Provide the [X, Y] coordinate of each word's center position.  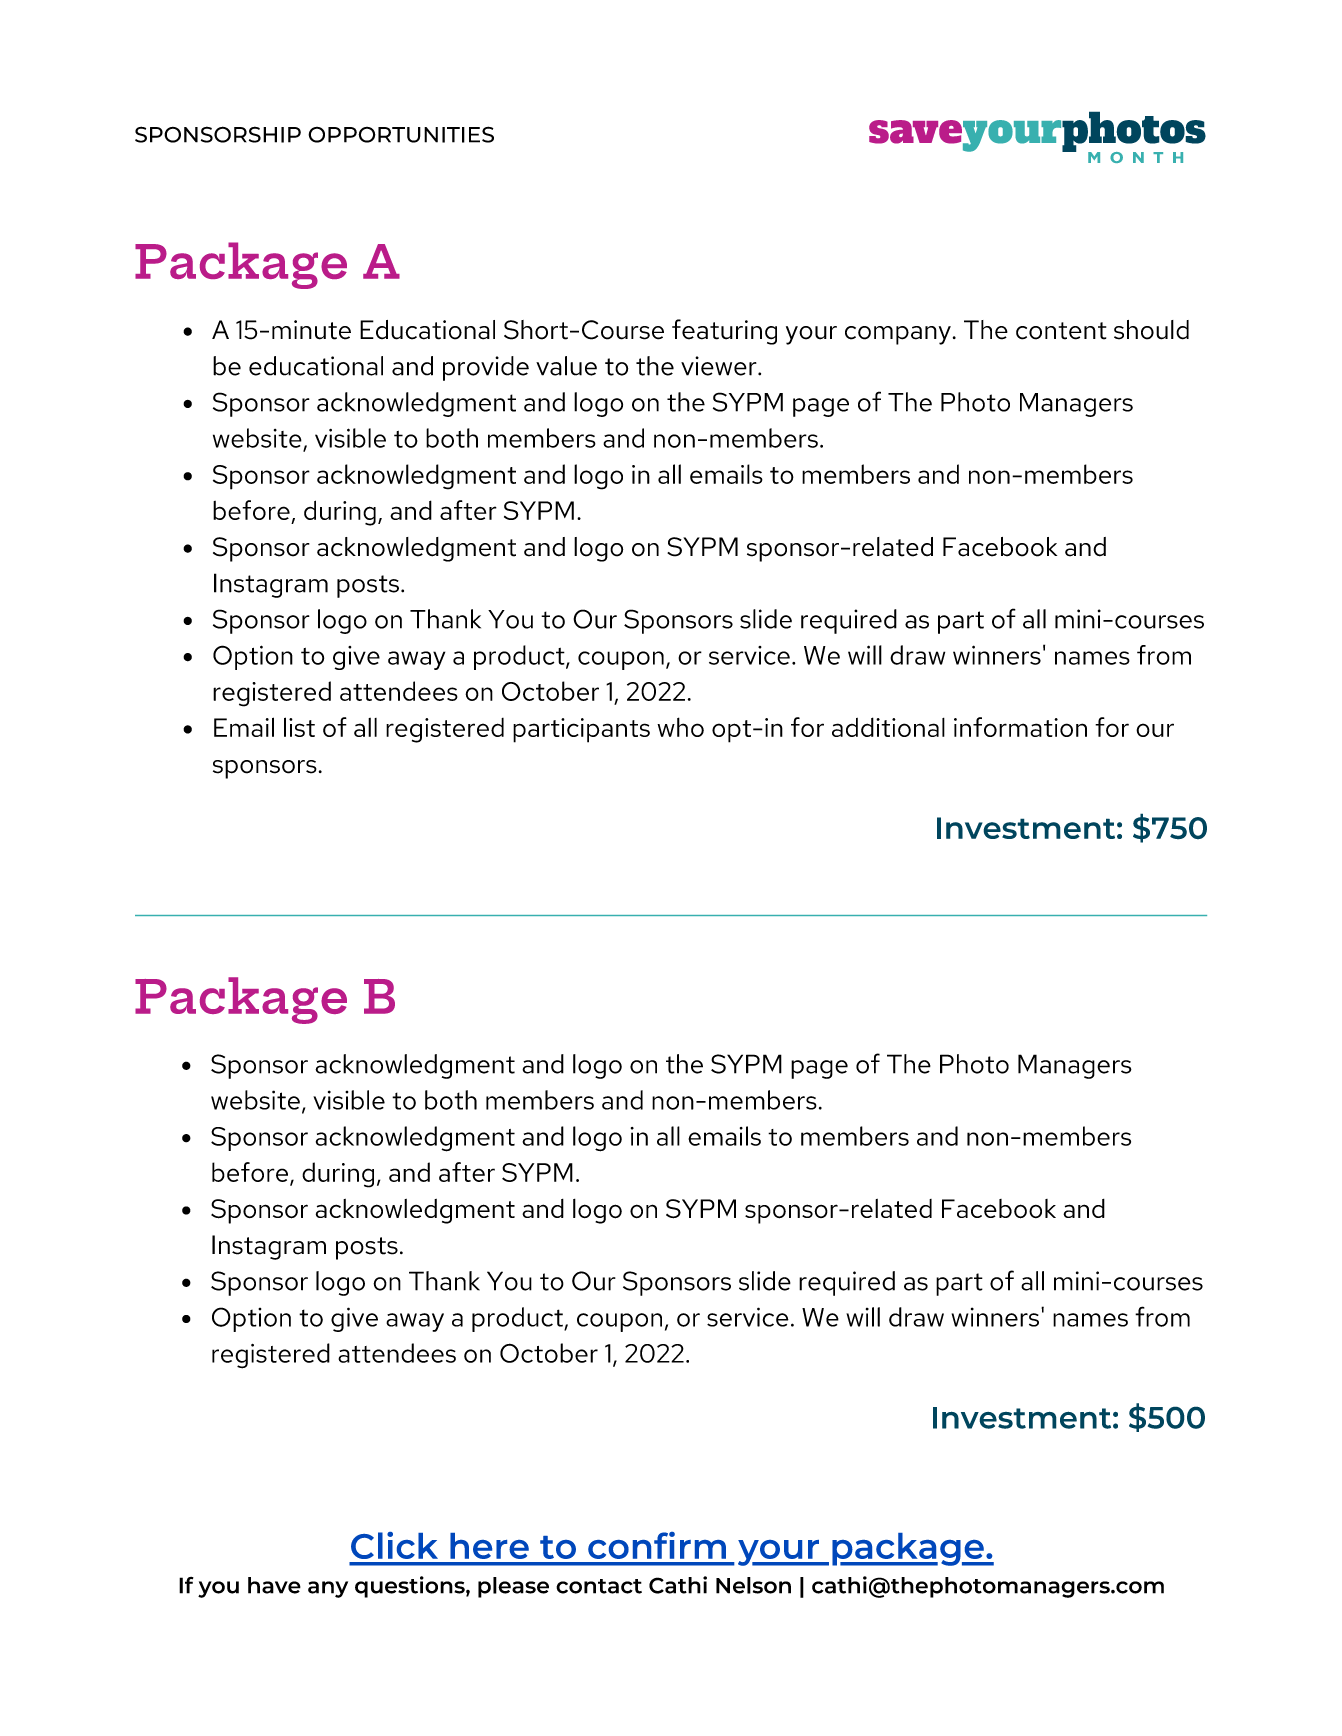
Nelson [753, 1585]
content [1061, 331]
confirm [657, 1545]
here [489, 1546]
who [680, 727]
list [299, 727]
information [1020, 727]
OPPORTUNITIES [401, 134]
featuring [724, 332]
